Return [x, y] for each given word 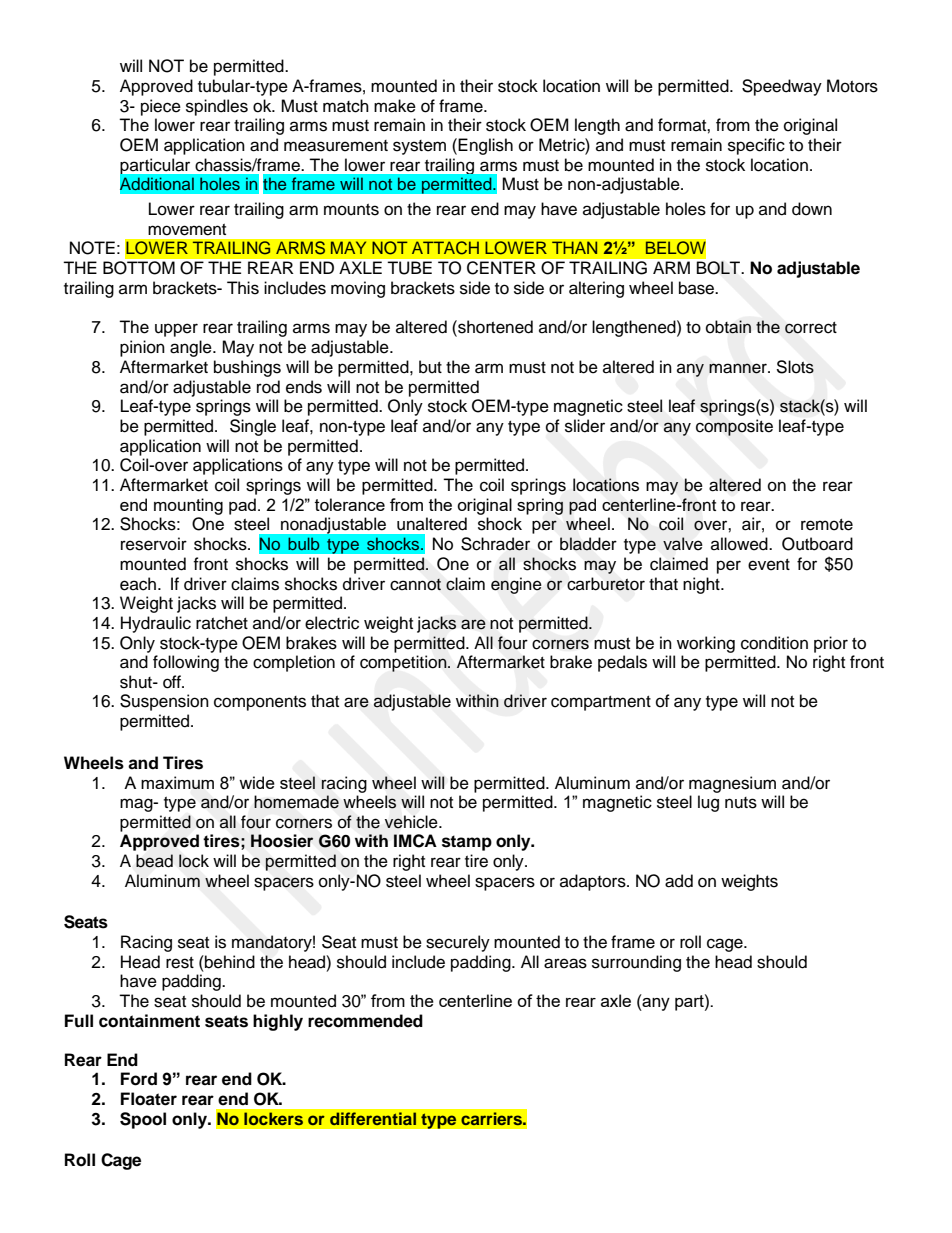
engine [516, 585]
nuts [741, 803]
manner [739, 368]
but [430, 367]
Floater [149, 1099]
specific [756, 146]
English [485, 146]
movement [187, 230]
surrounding [636, 963]
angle [192, 348]
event [769, 565]
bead [154, 861]
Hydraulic [156, 624]
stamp [467, 843]
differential [373, 1119]
